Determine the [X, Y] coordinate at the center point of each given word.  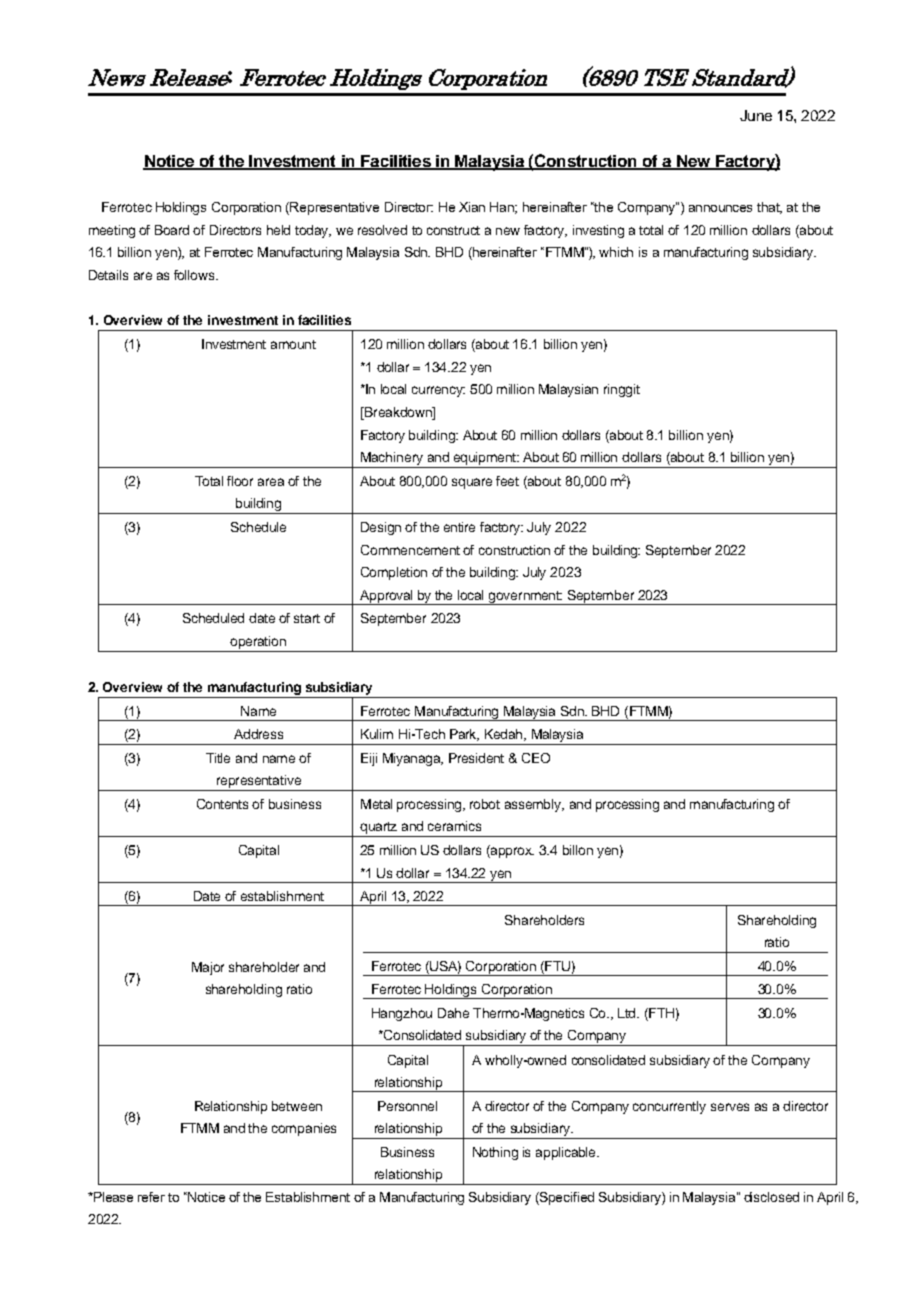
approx [511, 851]
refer [151, 1197]
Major [208, 968]
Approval [387, 597]
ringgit [622, 390]
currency [438, 391]
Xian [472, 207]
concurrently [669, 1107]
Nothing [495, 1153]
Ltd [628, 1013]
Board [172, 230]
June [756, 115]
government [525, 598]
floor [240, 481]
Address [258, 734]
